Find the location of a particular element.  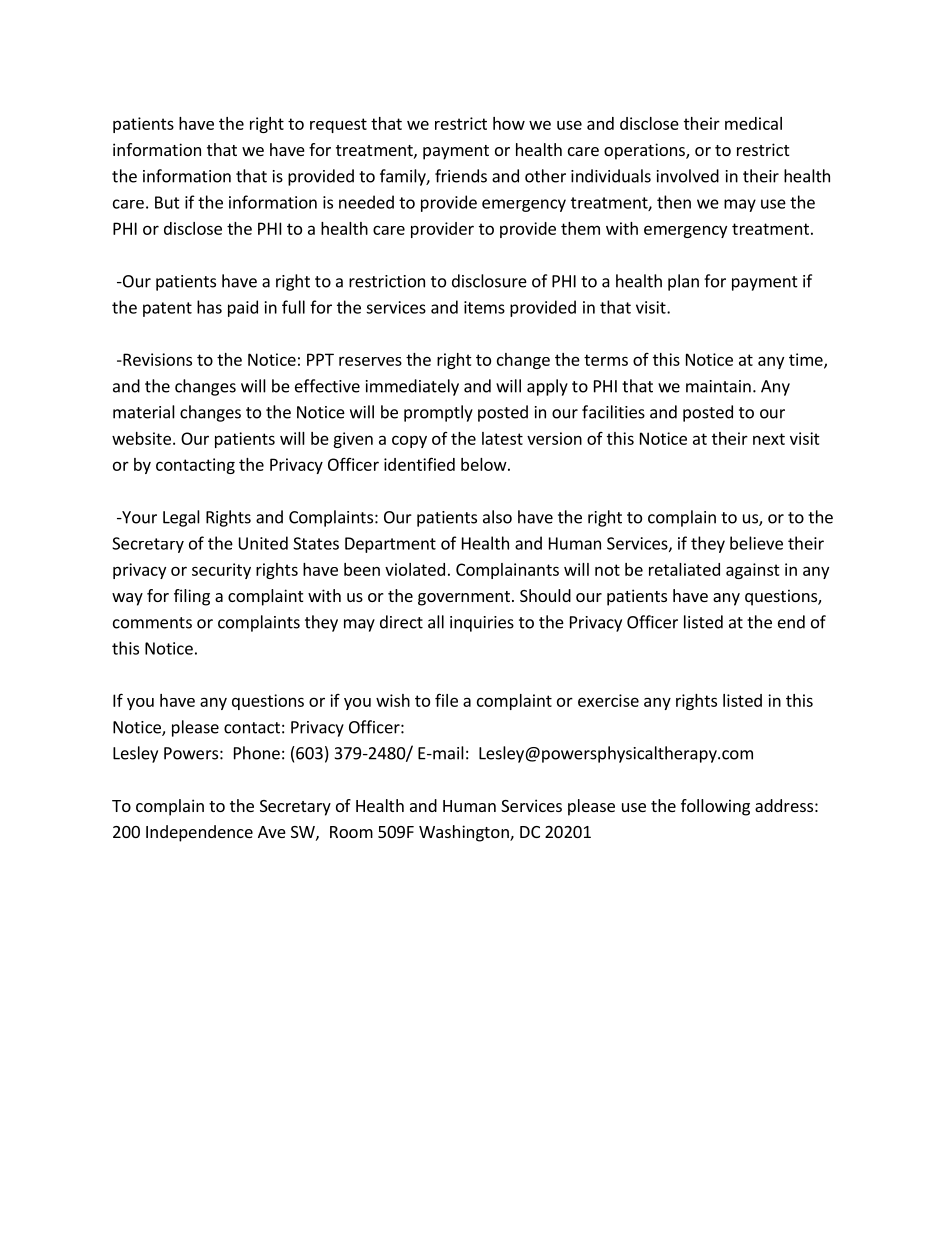

following is located at coordinates (715, 807).
